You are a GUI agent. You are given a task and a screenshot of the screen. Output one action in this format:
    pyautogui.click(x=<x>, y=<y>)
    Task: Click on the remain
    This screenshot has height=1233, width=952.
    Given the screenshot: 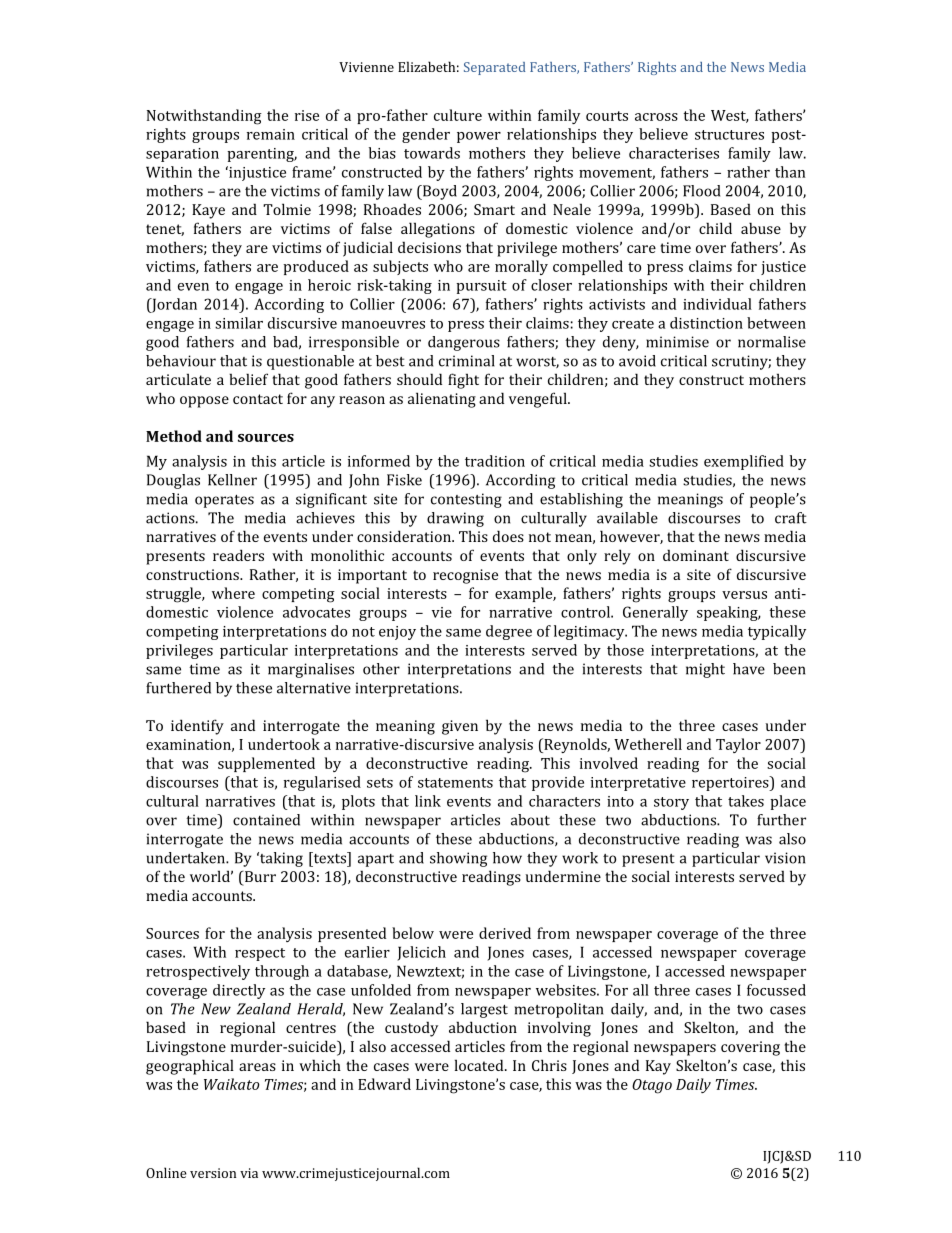 What is the action you would take?
    pyautogui.click(x=271, y=134)
